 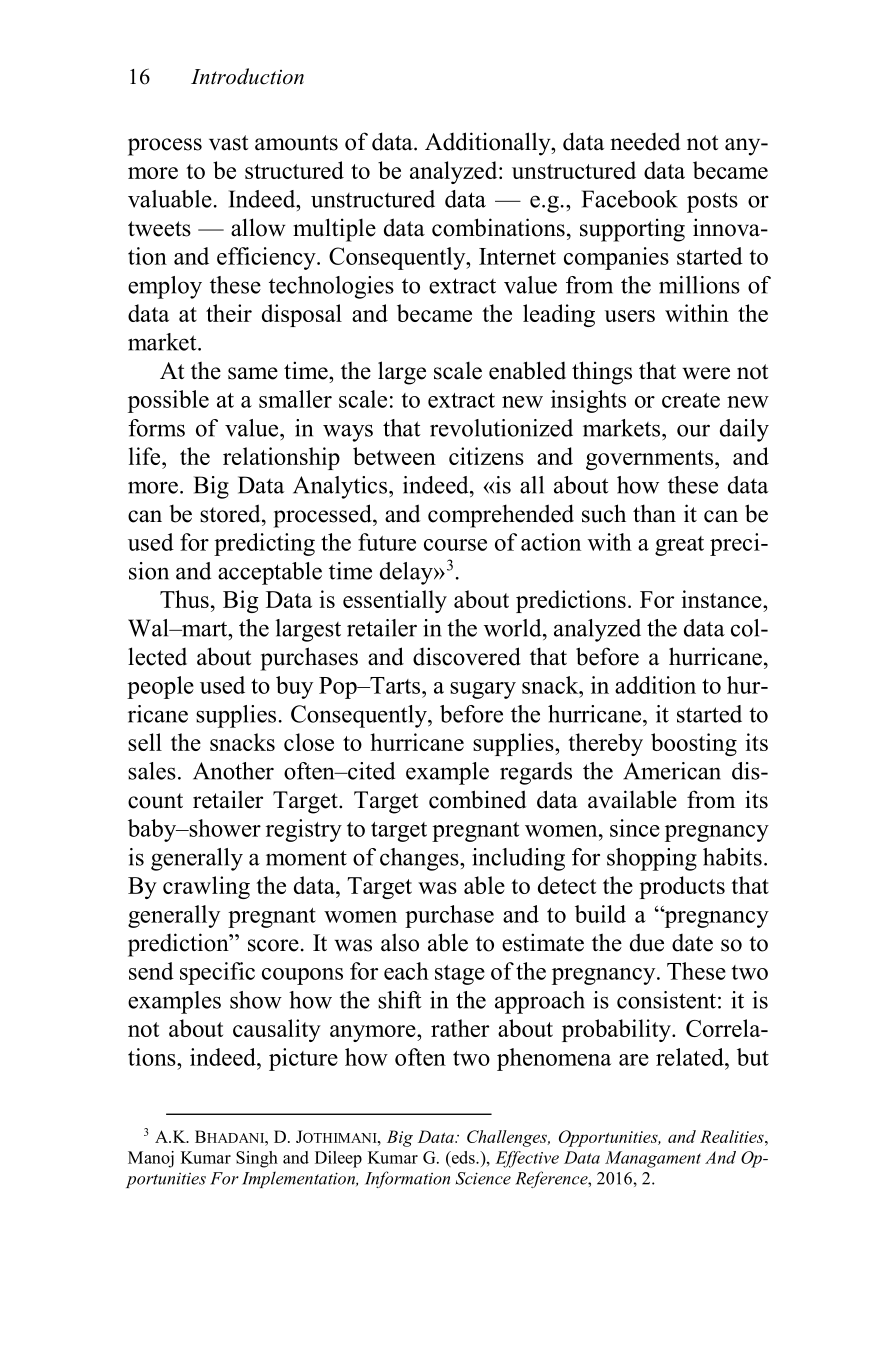 What do you see at coordinates (228, 143) in the screenshot?
I see `vast` at bounding box center [228, 143].
